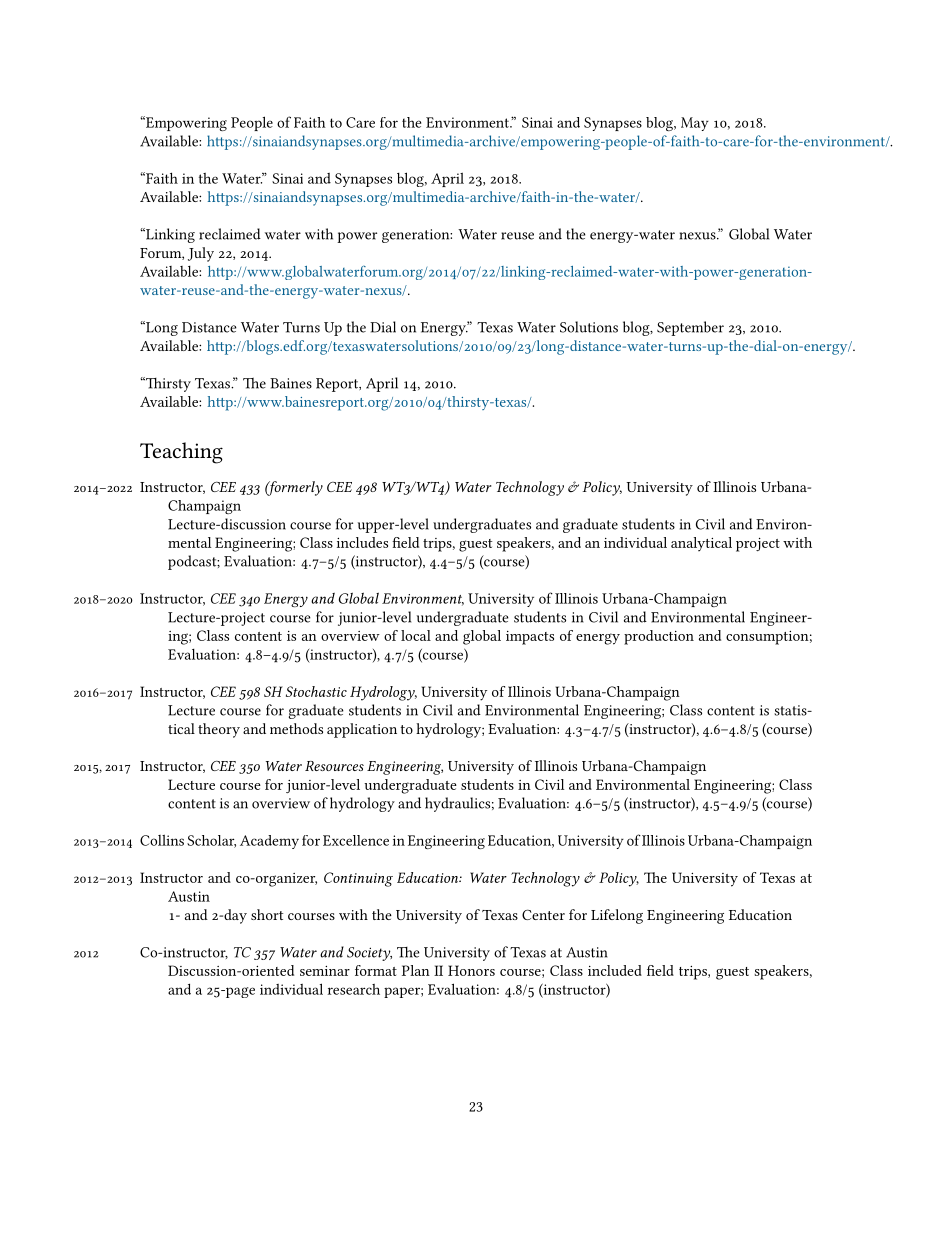  What do you see at coordinates (416, 635) in the screenshot?
I see `local` at bounding box center [416, 635].
